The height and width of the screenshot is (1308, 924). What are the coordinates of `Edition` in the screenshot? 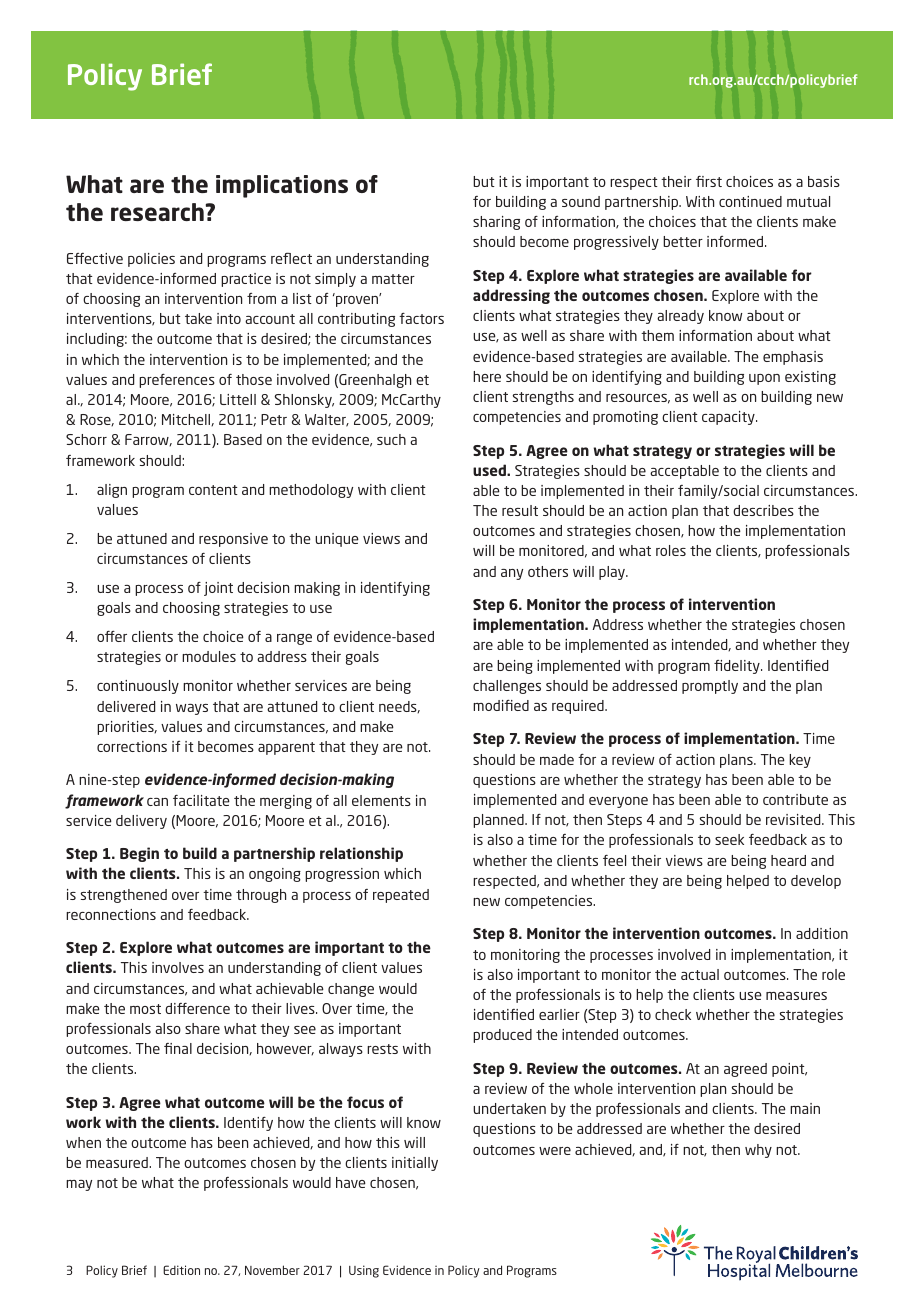 It's located at (181, 1270).
